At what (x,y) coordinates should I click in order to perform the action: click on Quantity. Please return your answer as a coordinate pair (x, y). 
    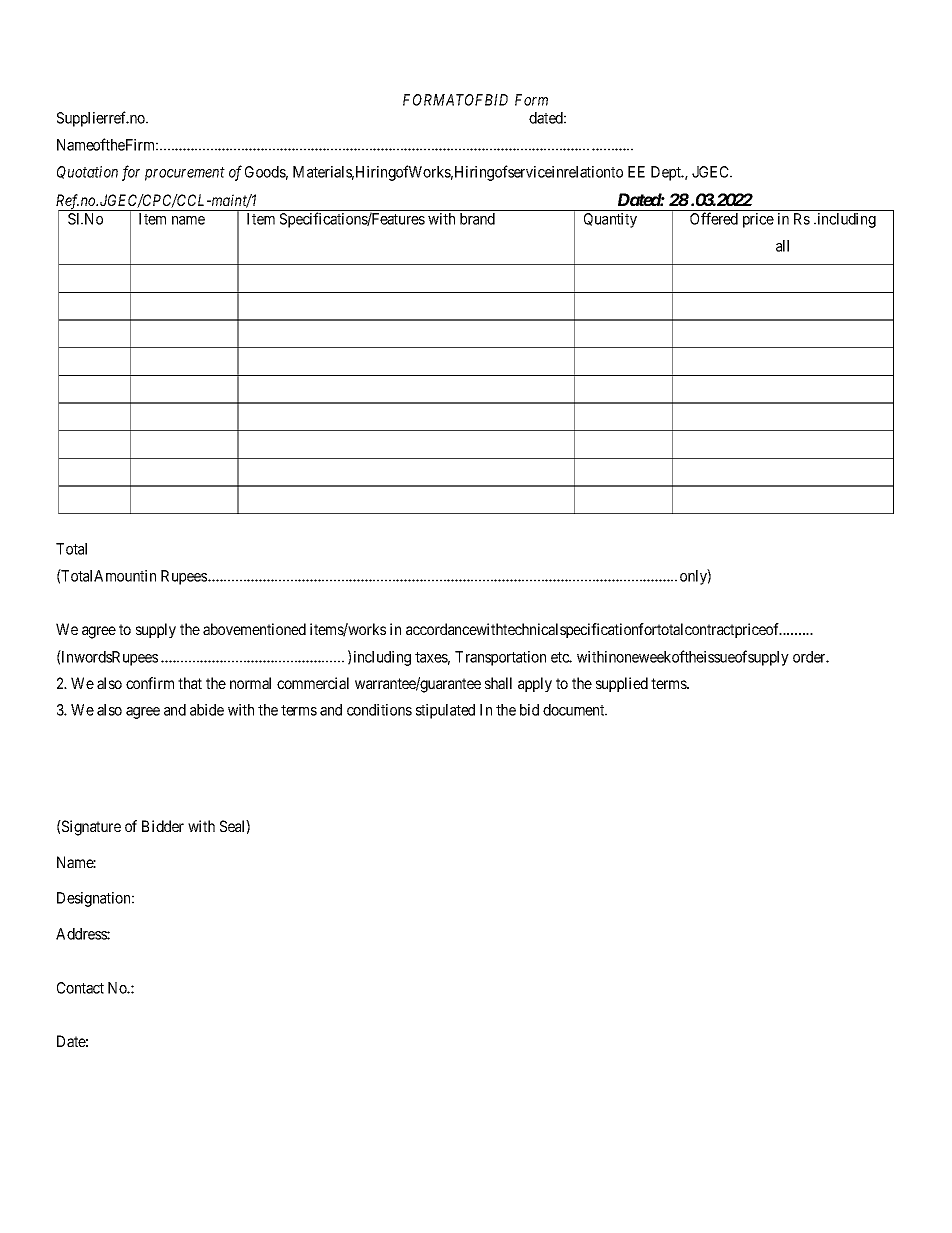
    Looking at the image, I should click on (610, 220).
